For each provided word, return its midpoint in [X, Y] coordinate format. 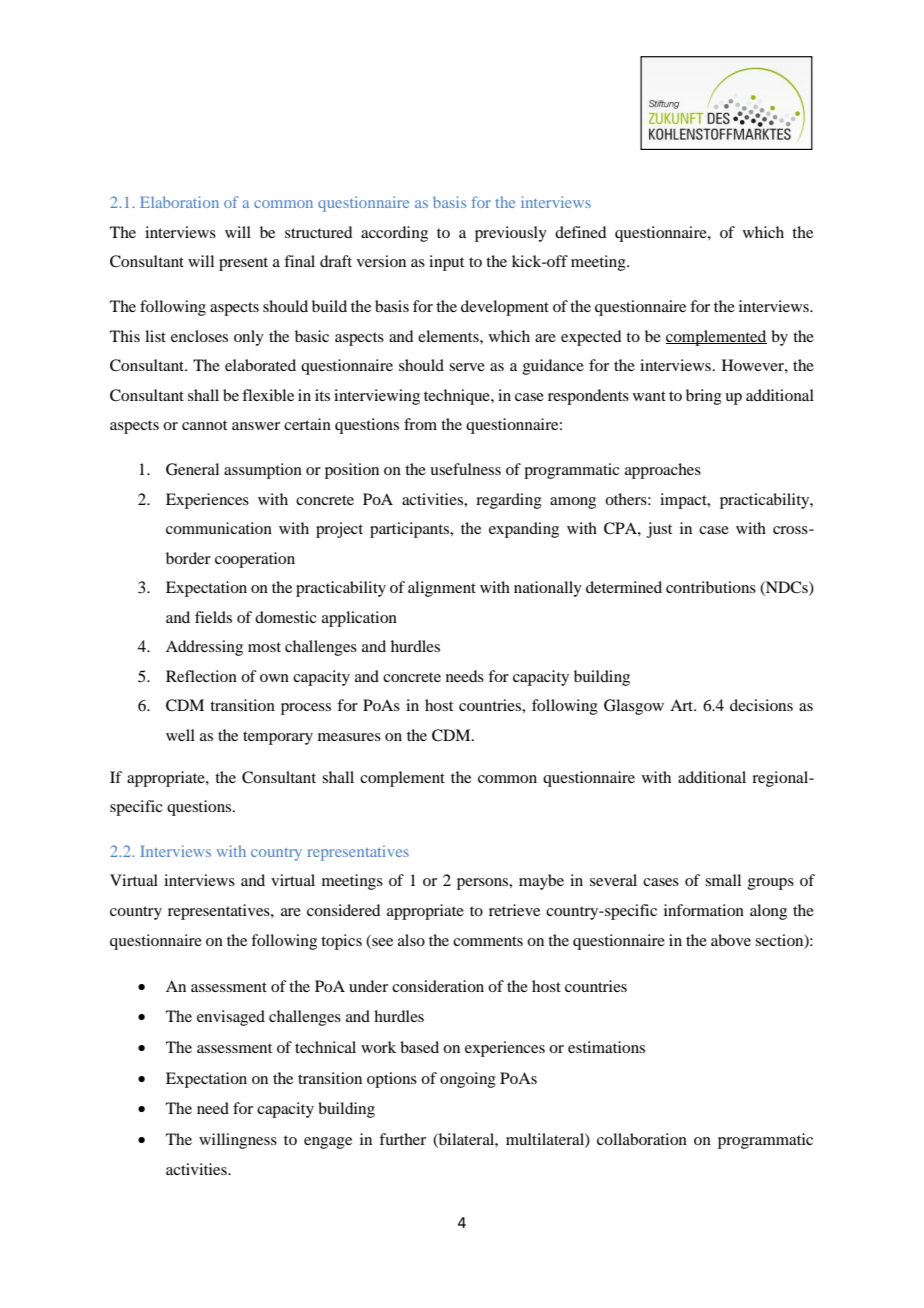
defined [580, 232]
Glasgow [634, 707]
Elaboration [179, 202]
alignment [442, 589]
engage [328, 1143]
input [446, 263]
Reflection [201, 676]
